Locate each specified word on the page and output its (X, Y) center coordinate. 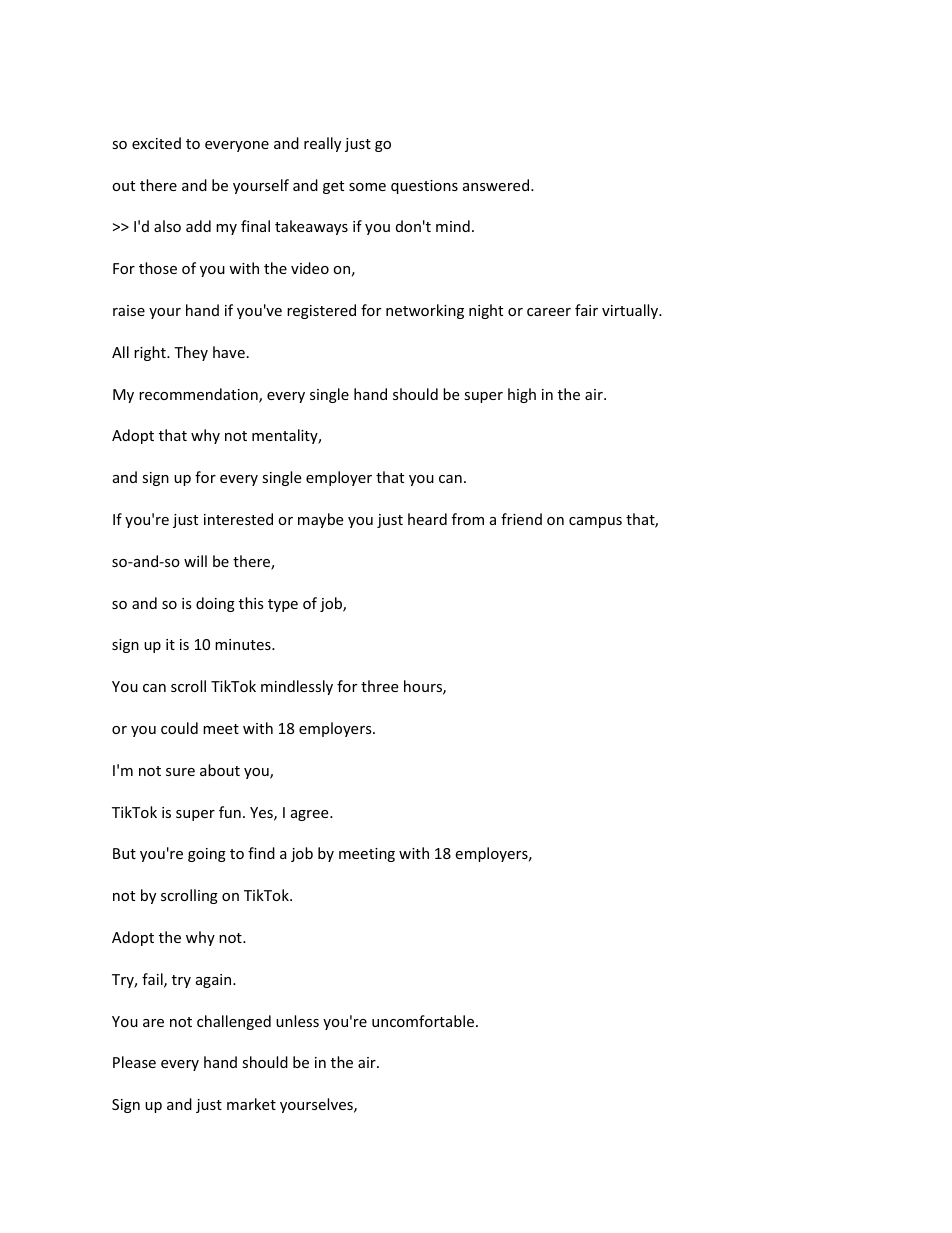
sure (180, 772)
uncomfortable (423, 1021)
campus (595, 522)
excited (156, 143)
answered (497, 185)
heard (427, 519)
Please (134, 1062)
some (367, 187)
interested (238, 519)
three (379, 686)
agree (311, 815)
